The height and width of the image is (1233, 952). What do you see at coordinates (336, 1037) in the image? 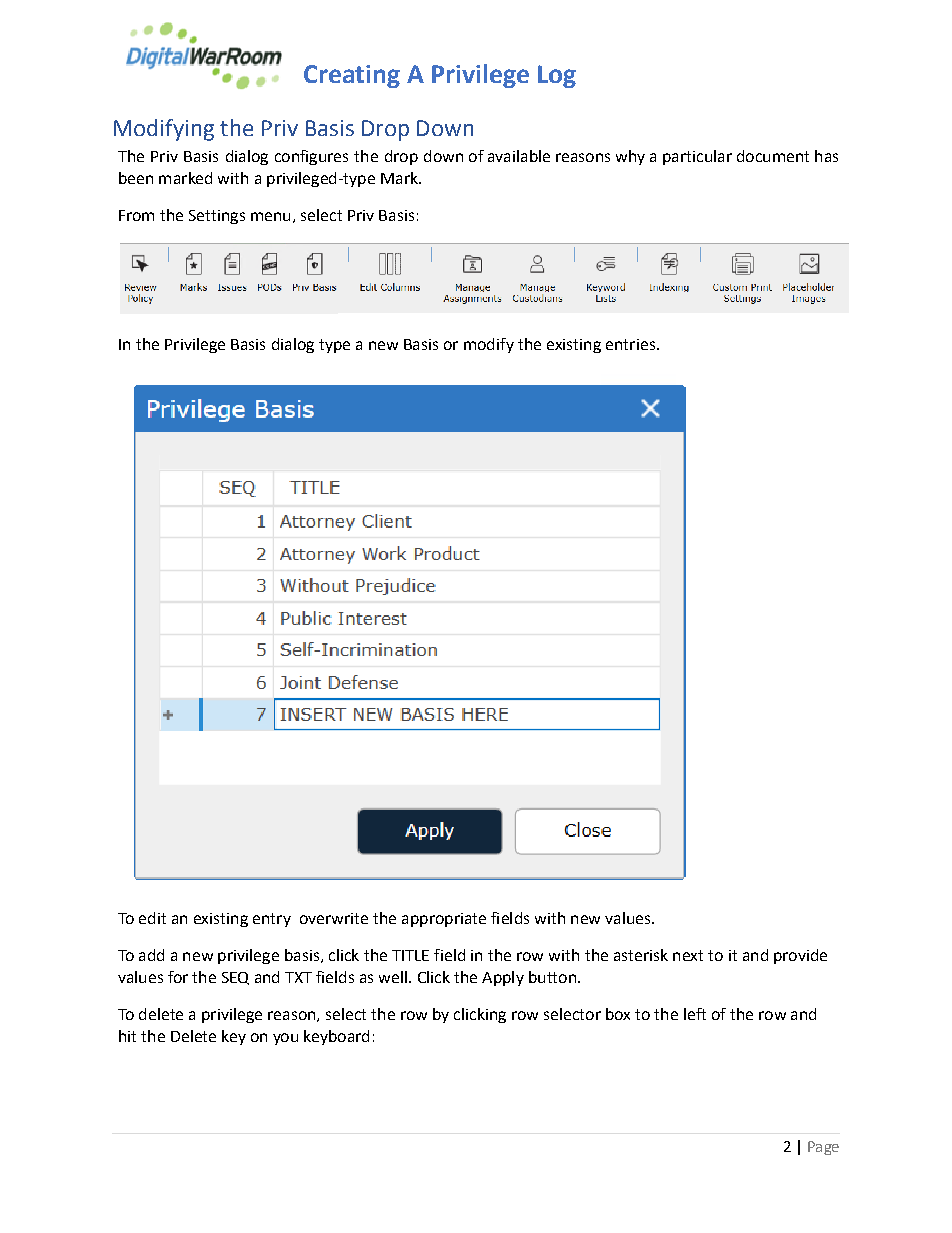
I see `keyboard` at bounding box center [336, 1037].
